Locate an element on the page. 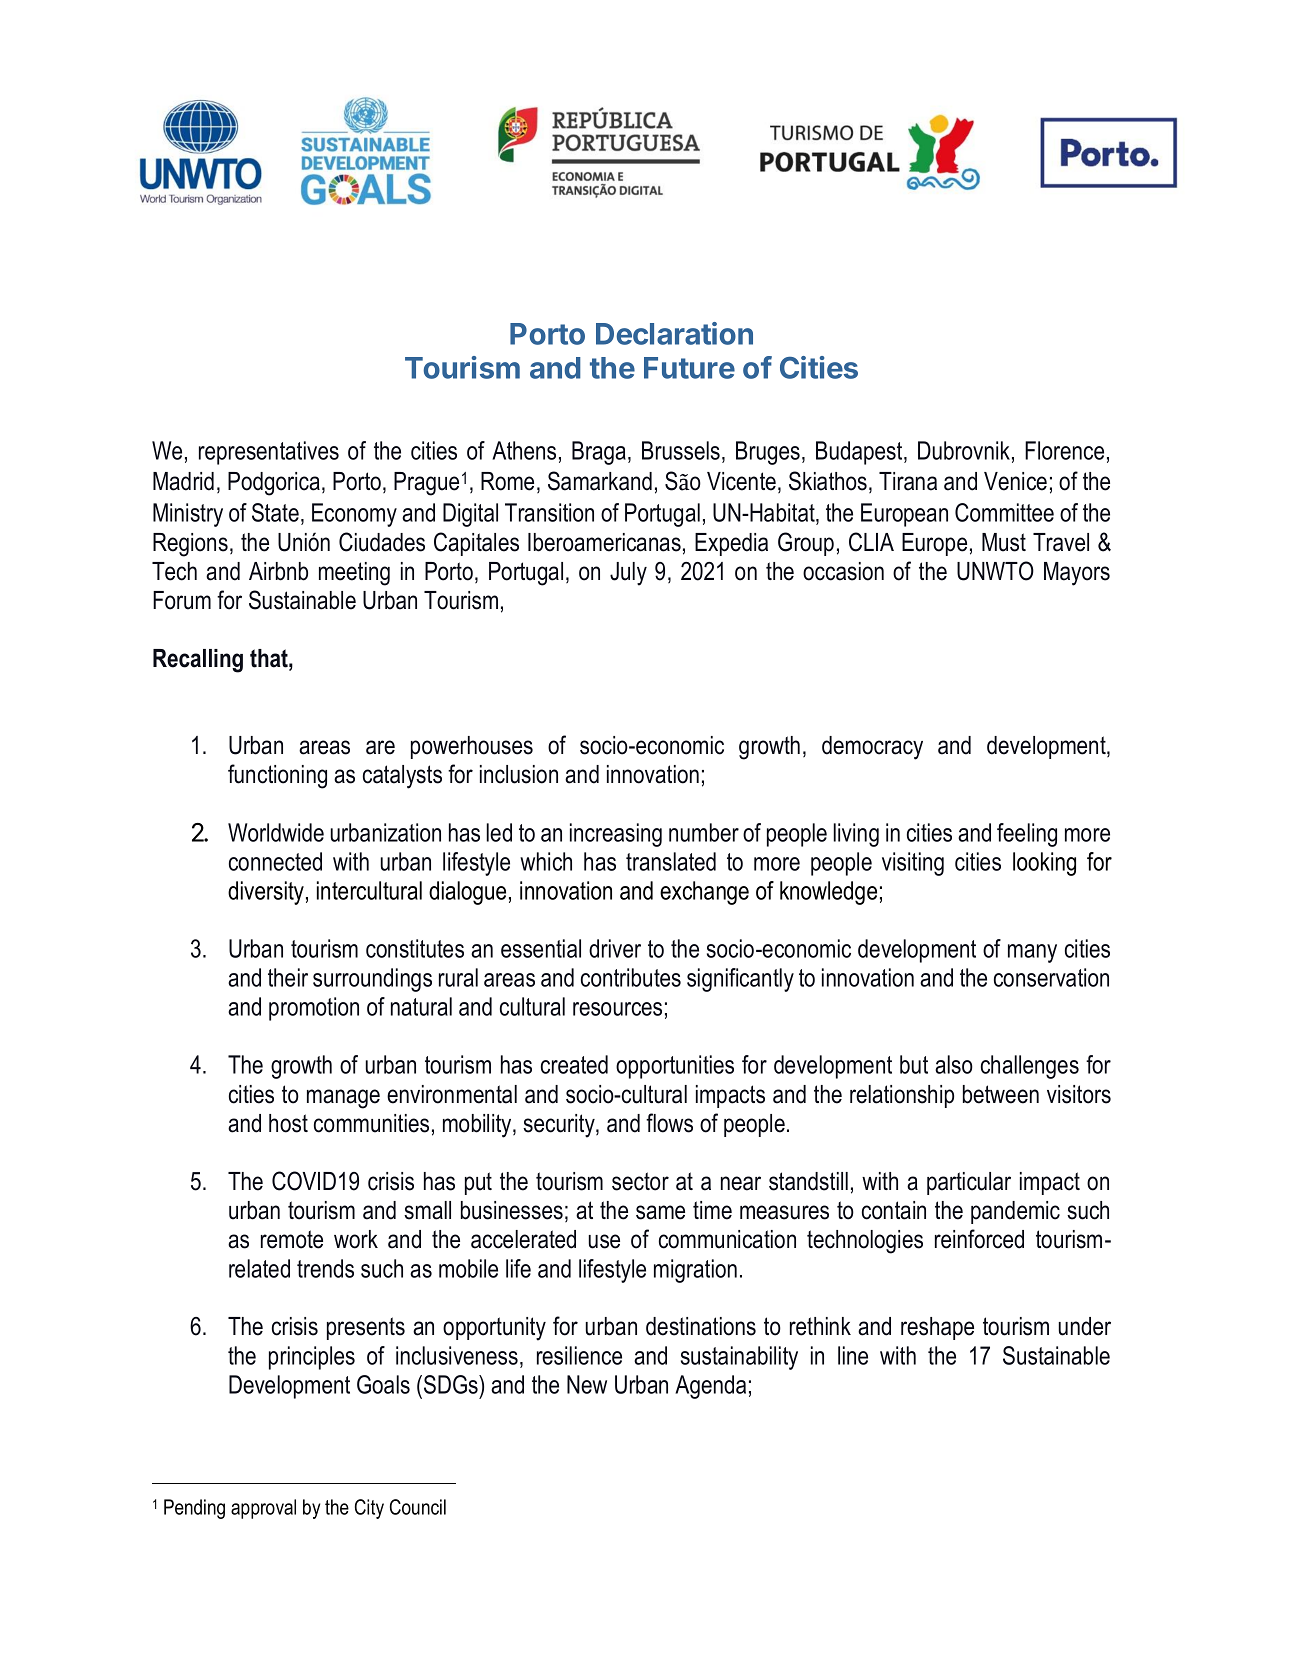 This image has width=1292, height=1671. their is located at coordinates (288, 977).
